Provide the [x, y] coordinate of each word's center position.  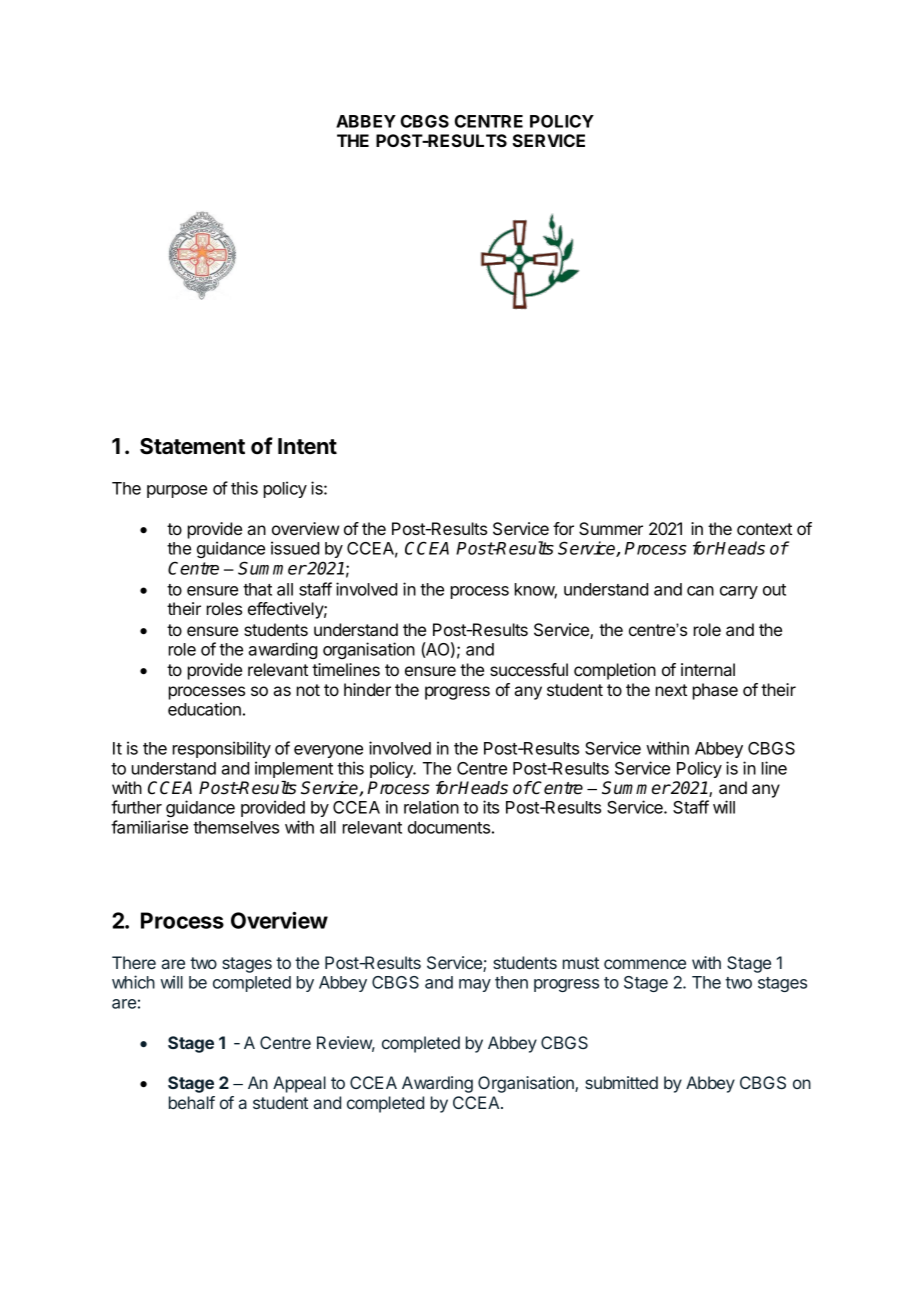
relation [431, 807]
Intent [307, 446]
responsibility [222, 749]
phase [715, 691]
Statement [192, 446]
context [764, 529]
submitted [621, 1082]
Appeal [299, 1084]
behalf [192, 1102]
